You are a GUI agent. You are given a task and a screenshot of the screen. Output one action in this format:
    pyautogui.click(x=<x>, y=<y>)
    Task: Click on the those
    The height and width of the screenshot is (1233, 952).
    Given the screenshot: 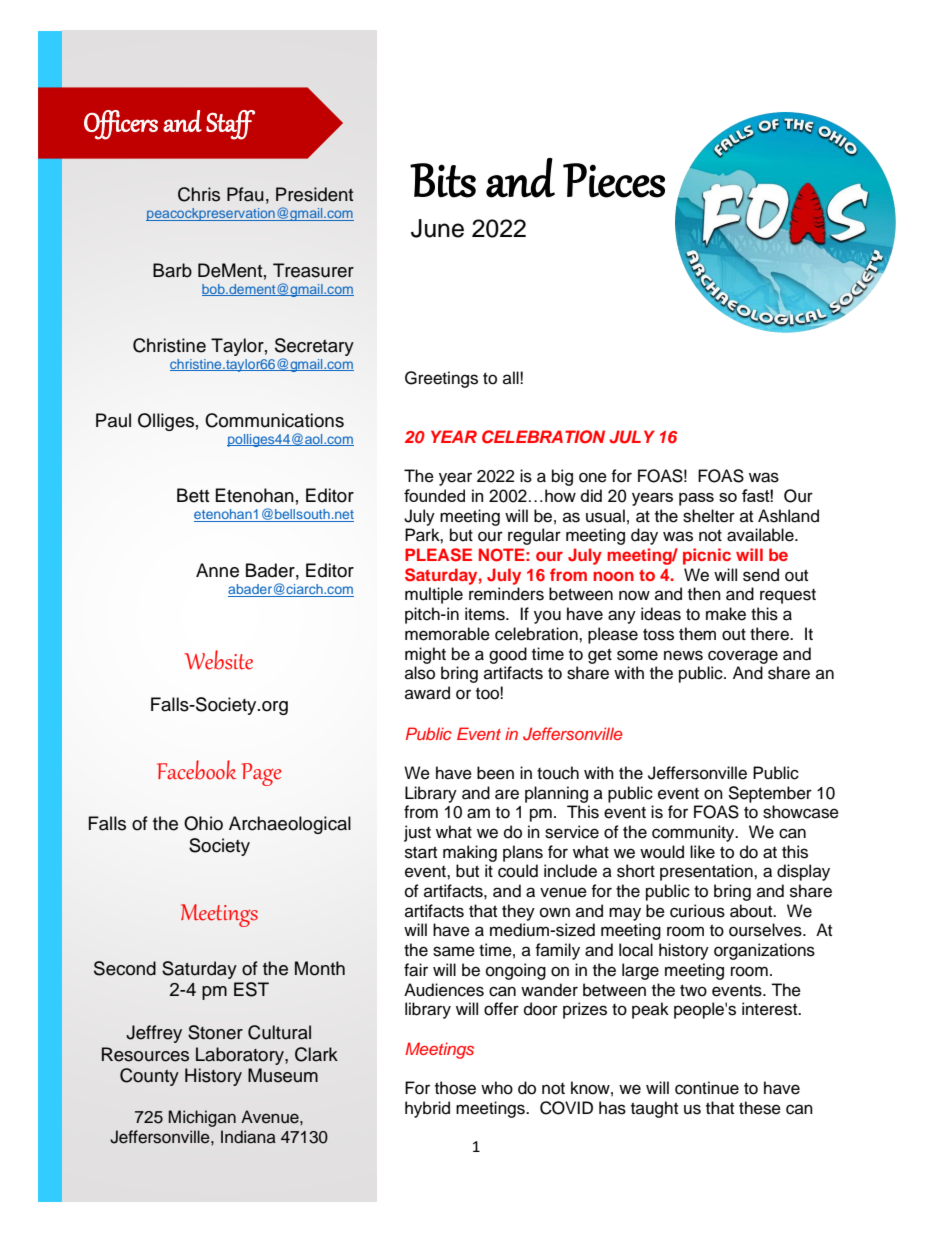 What is the action you would take?
    pyautogui.click(x=455, y=1088)
